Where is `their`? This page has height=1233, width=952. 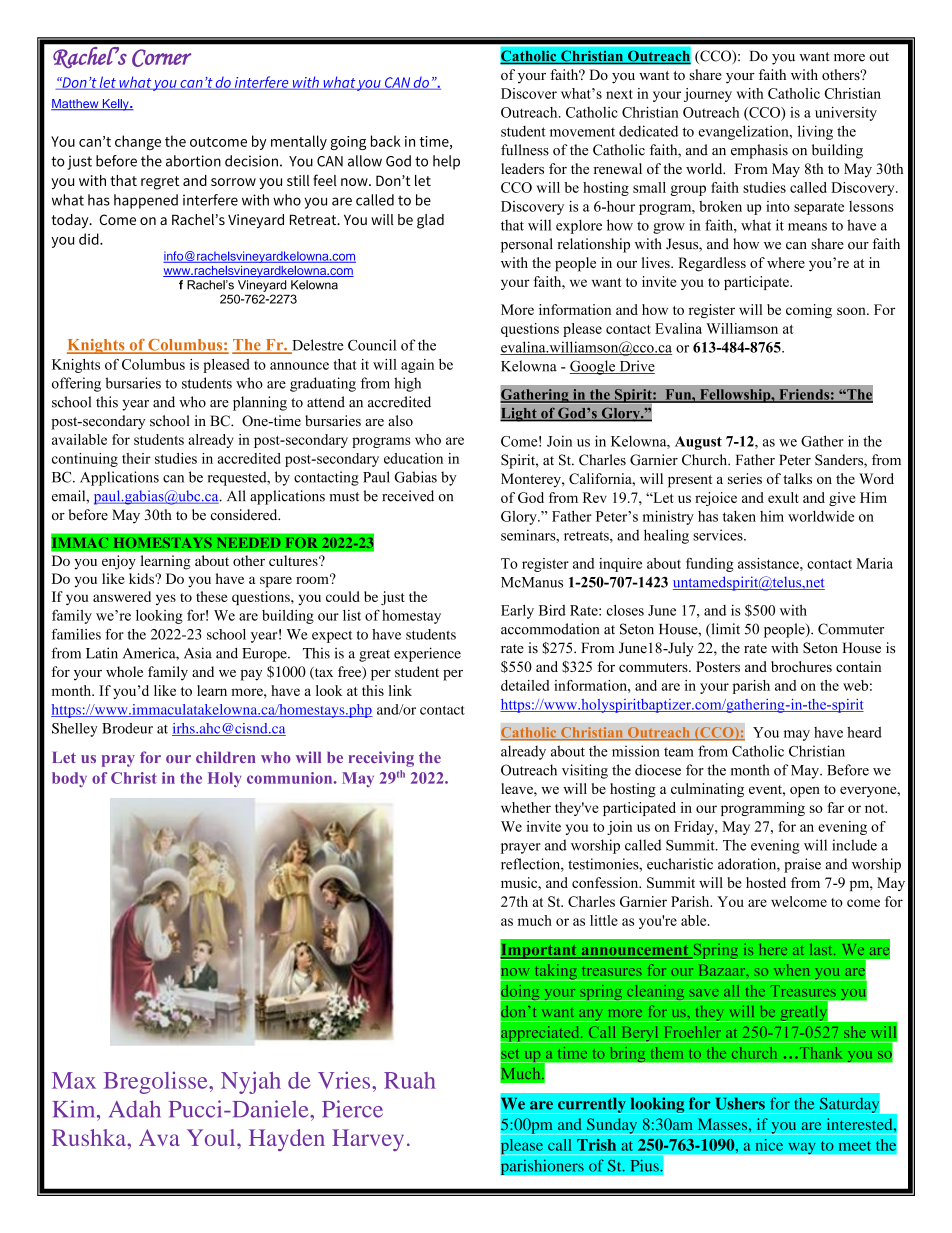
their is located at coordinates (136, 458).
